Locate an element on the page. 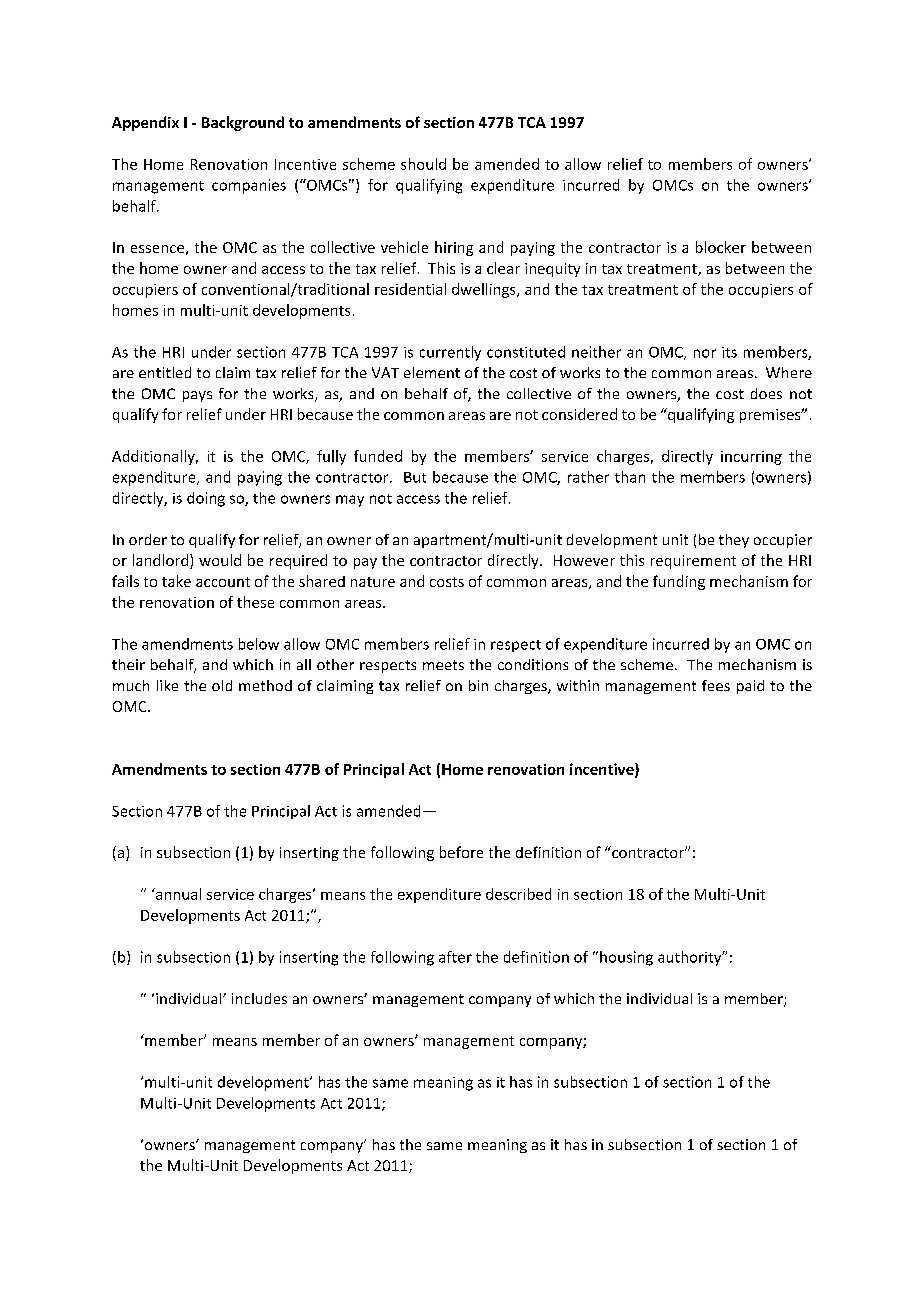 This page has height=1308, width=924. entitled is located at coordinates (165, 372).
